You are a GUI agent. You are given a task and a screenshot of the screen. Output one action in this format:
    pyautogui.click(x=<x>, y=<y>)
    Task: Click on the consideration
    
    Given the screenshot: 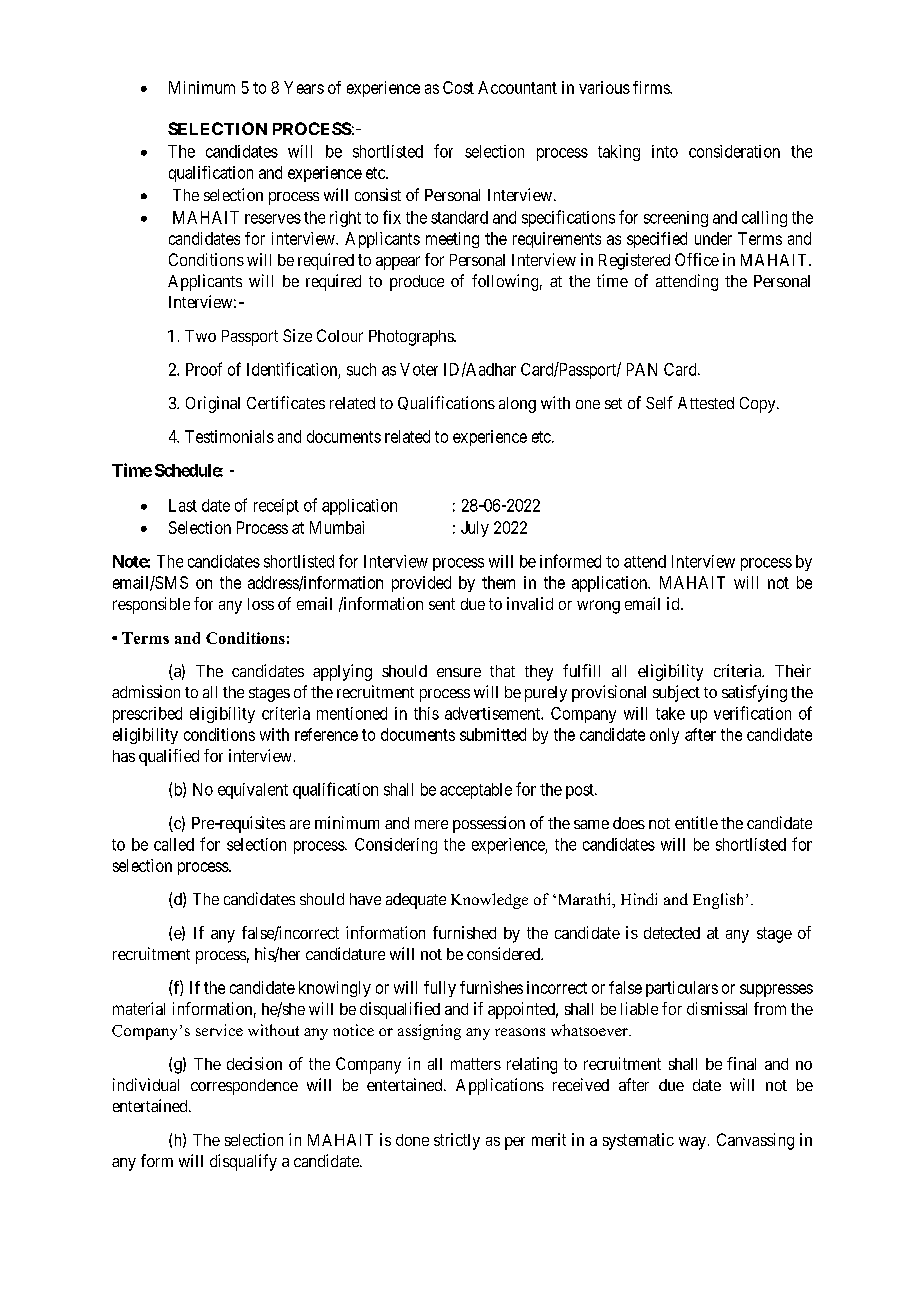 What is the action you would take?
    pyautogui.click(x=734, y=151)
